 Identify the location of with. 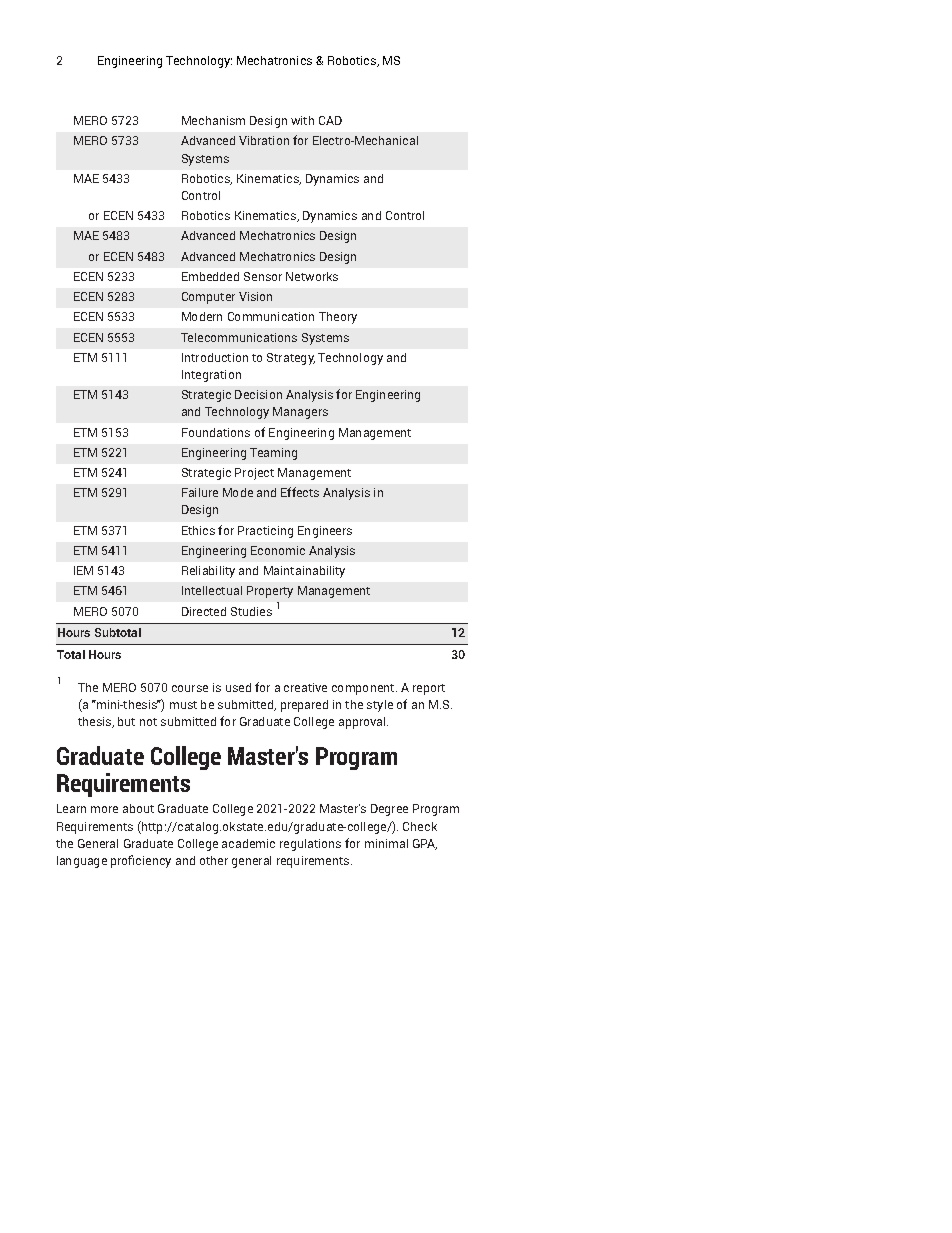
(302, 120).
